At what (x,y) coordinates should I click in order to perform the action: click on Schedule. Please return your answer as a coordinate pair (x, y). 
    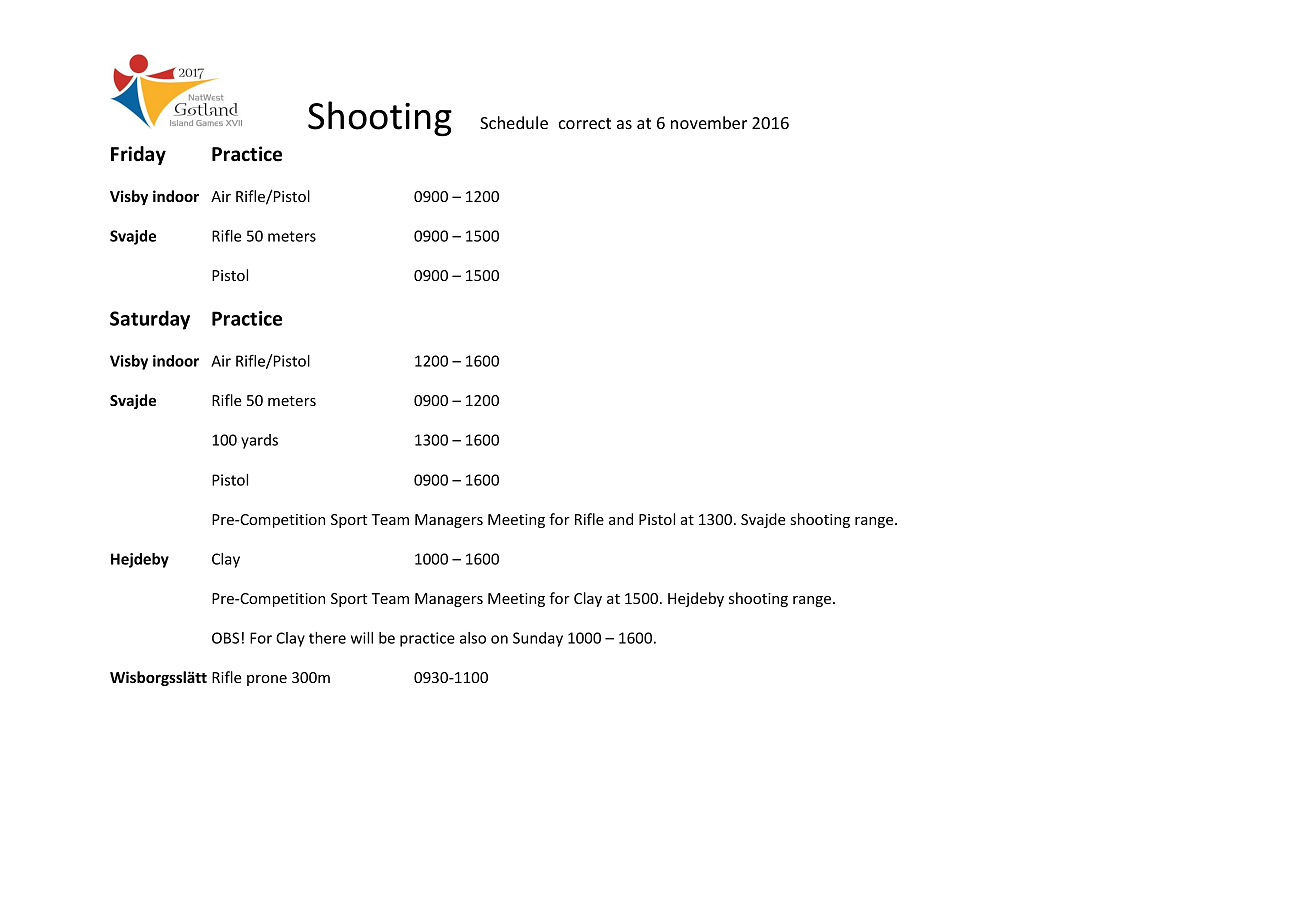
    Looking at the image, I should click on (514, 122).
